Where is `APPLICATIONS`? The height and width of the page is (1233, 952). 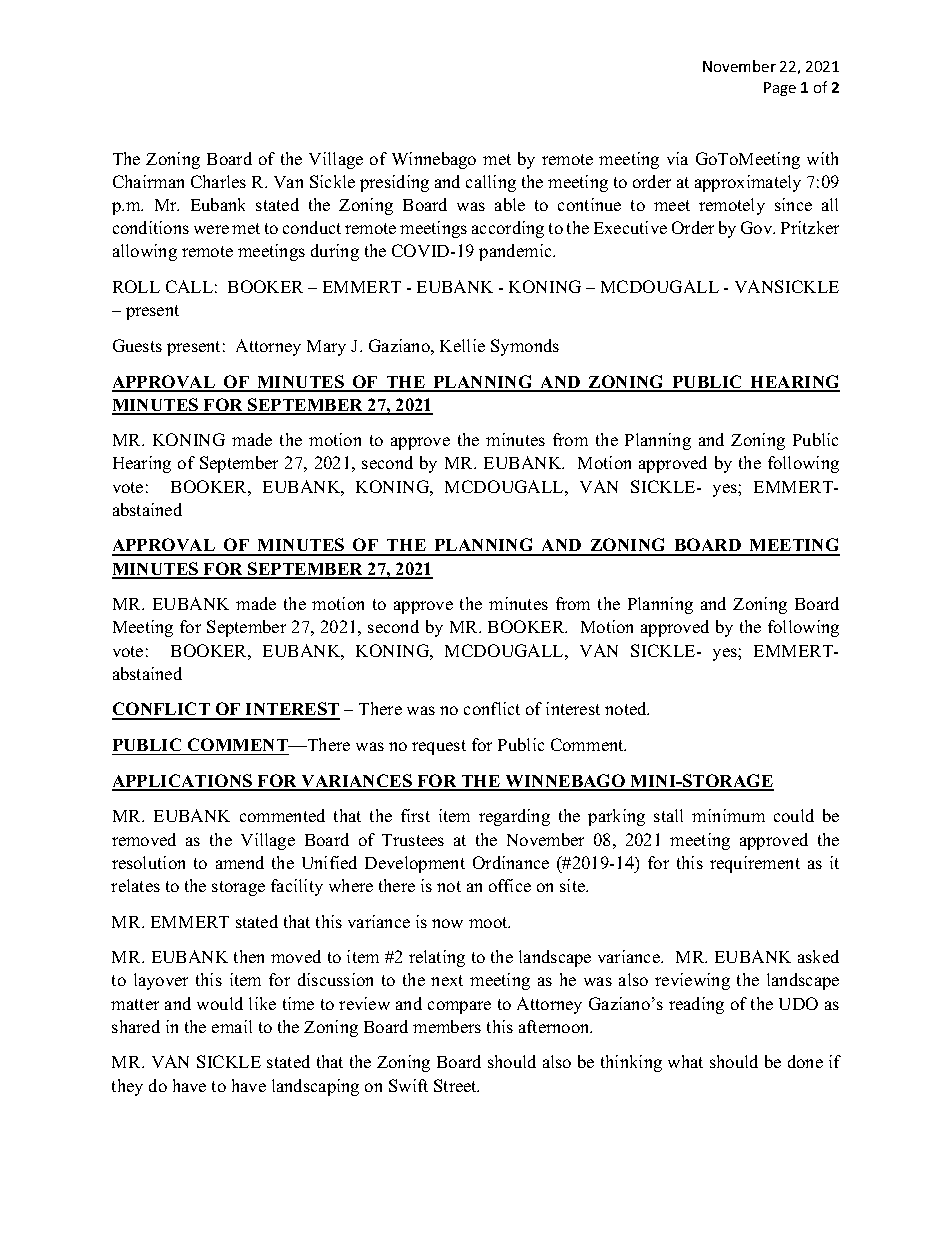 APPLICATIONS is located at coordinates (183, 782).
